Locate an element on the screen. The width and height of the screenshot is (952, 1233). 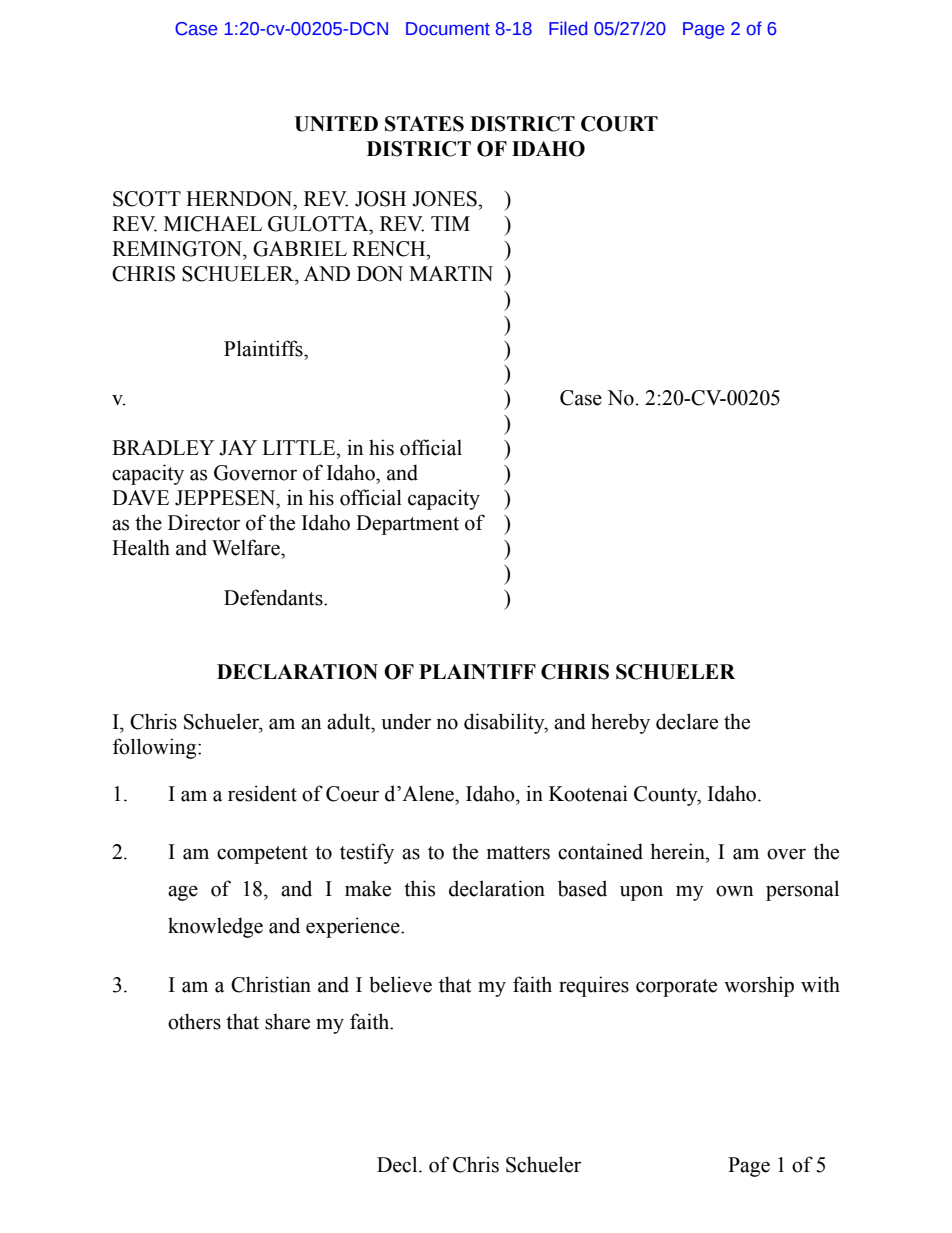
Director is located at coordinates (204, 522).
